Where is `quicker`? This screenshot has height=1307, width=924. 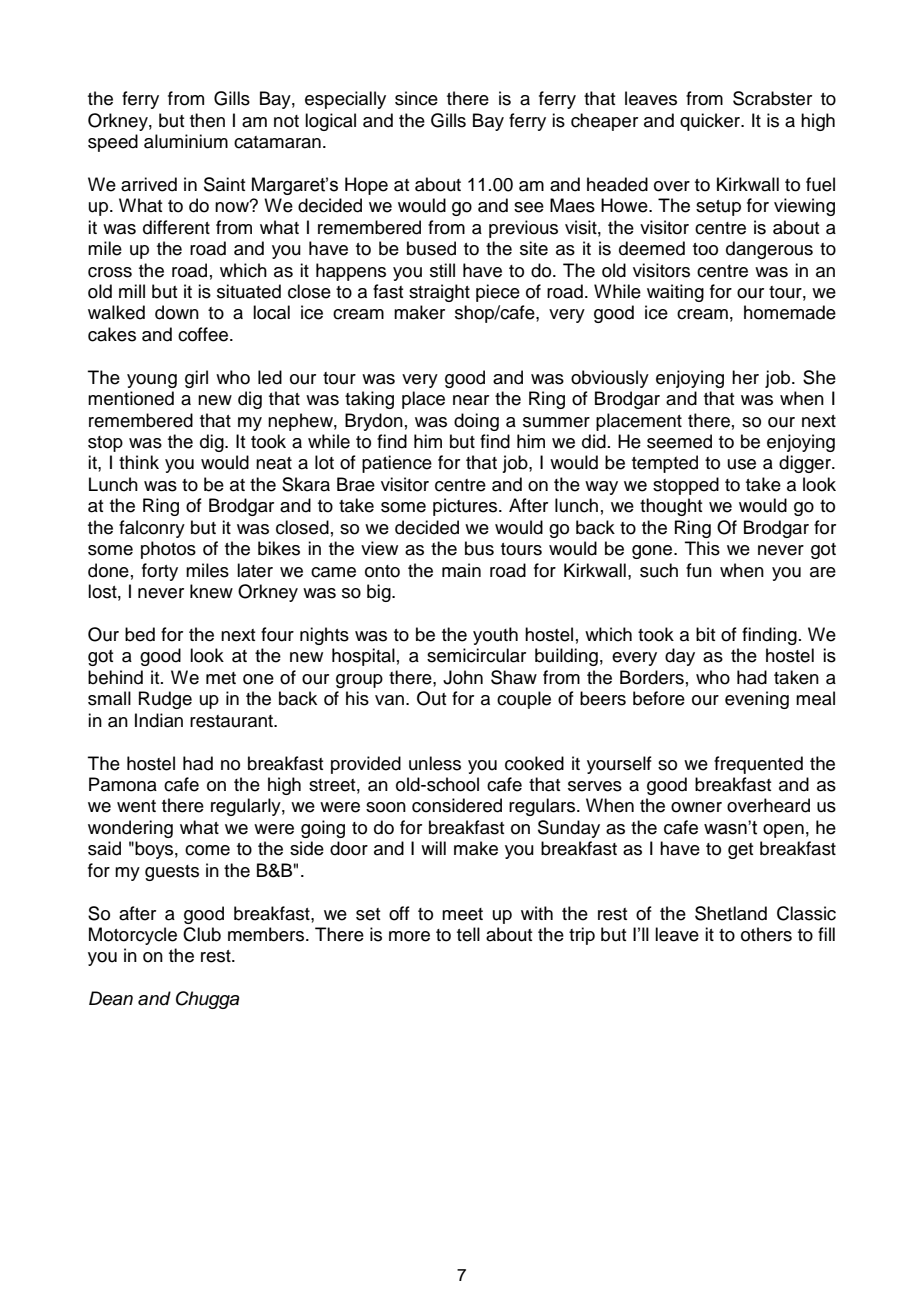 quicker is located at coordinates (711, 122).
